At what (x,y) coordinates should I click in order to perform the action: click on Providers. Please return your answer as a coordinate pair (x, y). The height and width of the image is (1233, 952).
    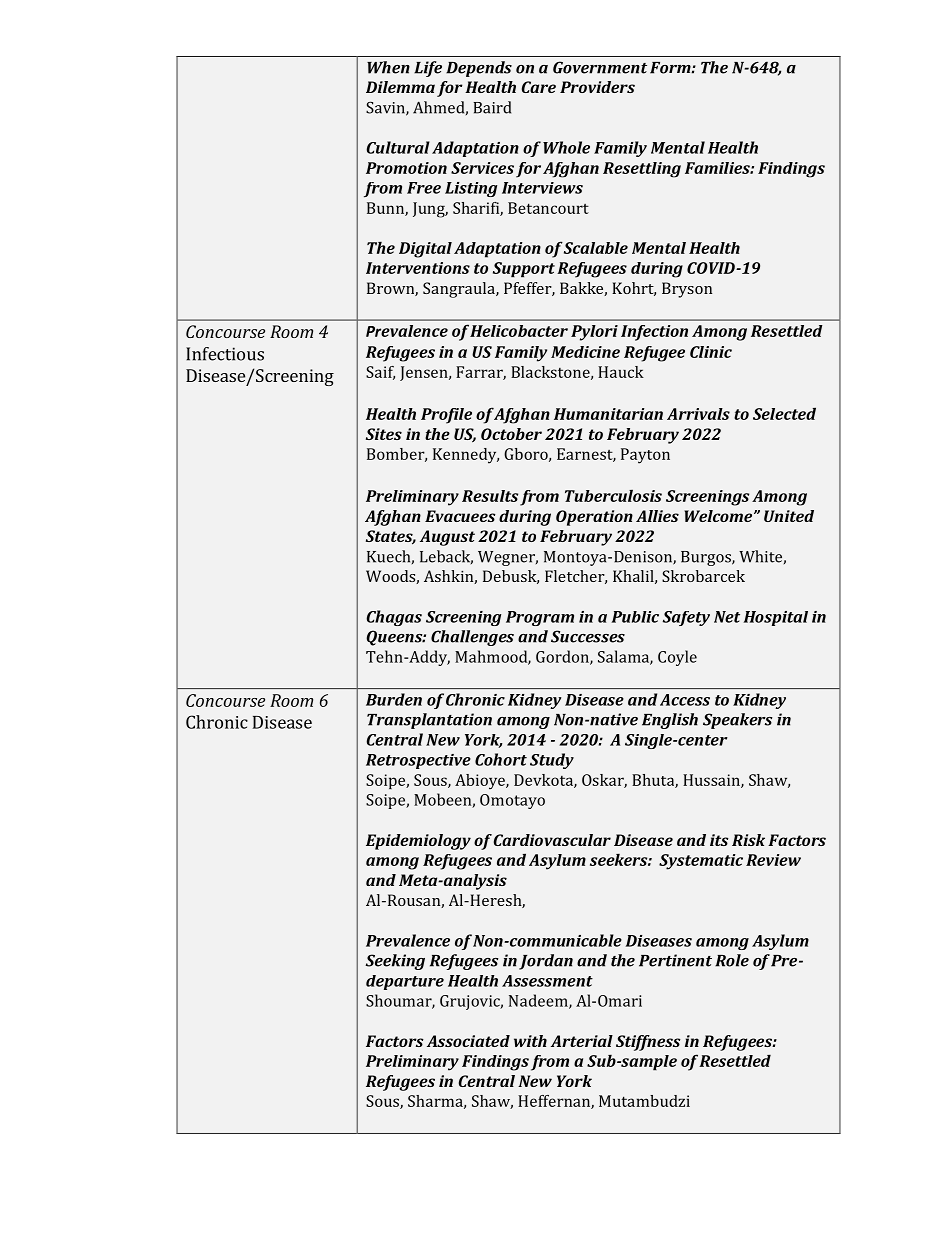
    Looking at the image, I should click on (597, 87).
